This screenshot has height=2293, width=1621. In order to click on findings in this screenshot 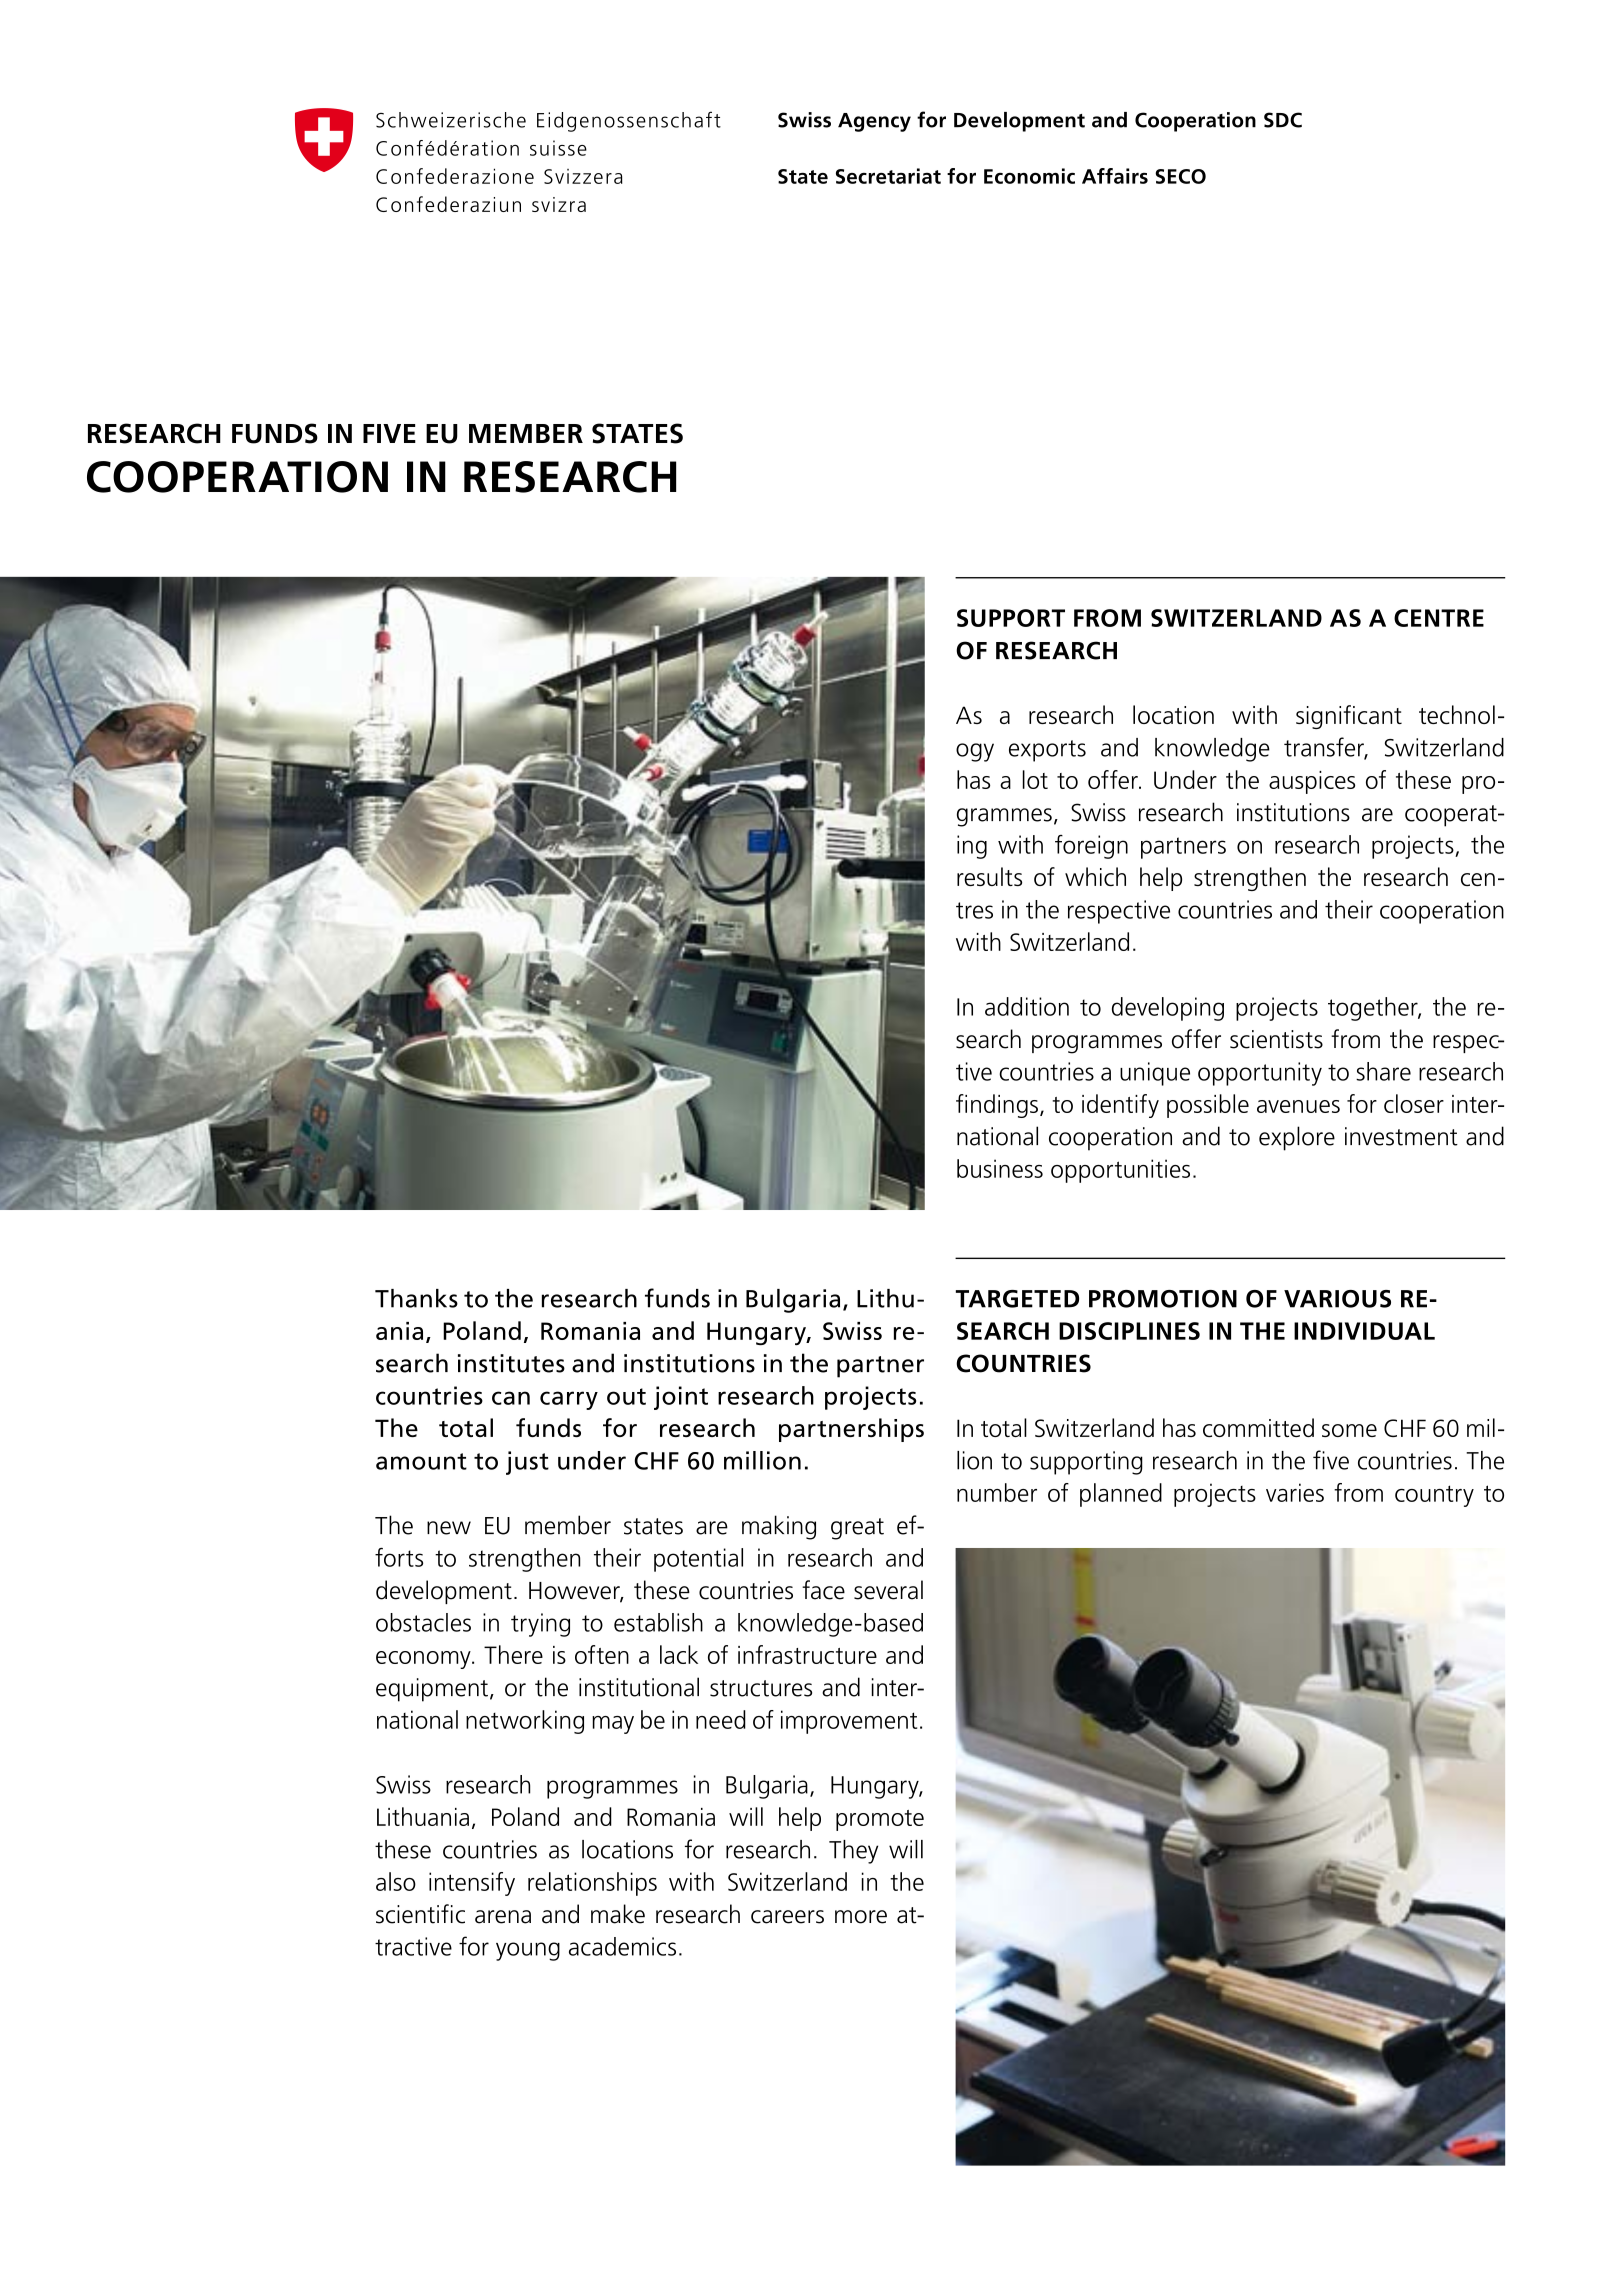, I will do `click(997, 1106)`.
